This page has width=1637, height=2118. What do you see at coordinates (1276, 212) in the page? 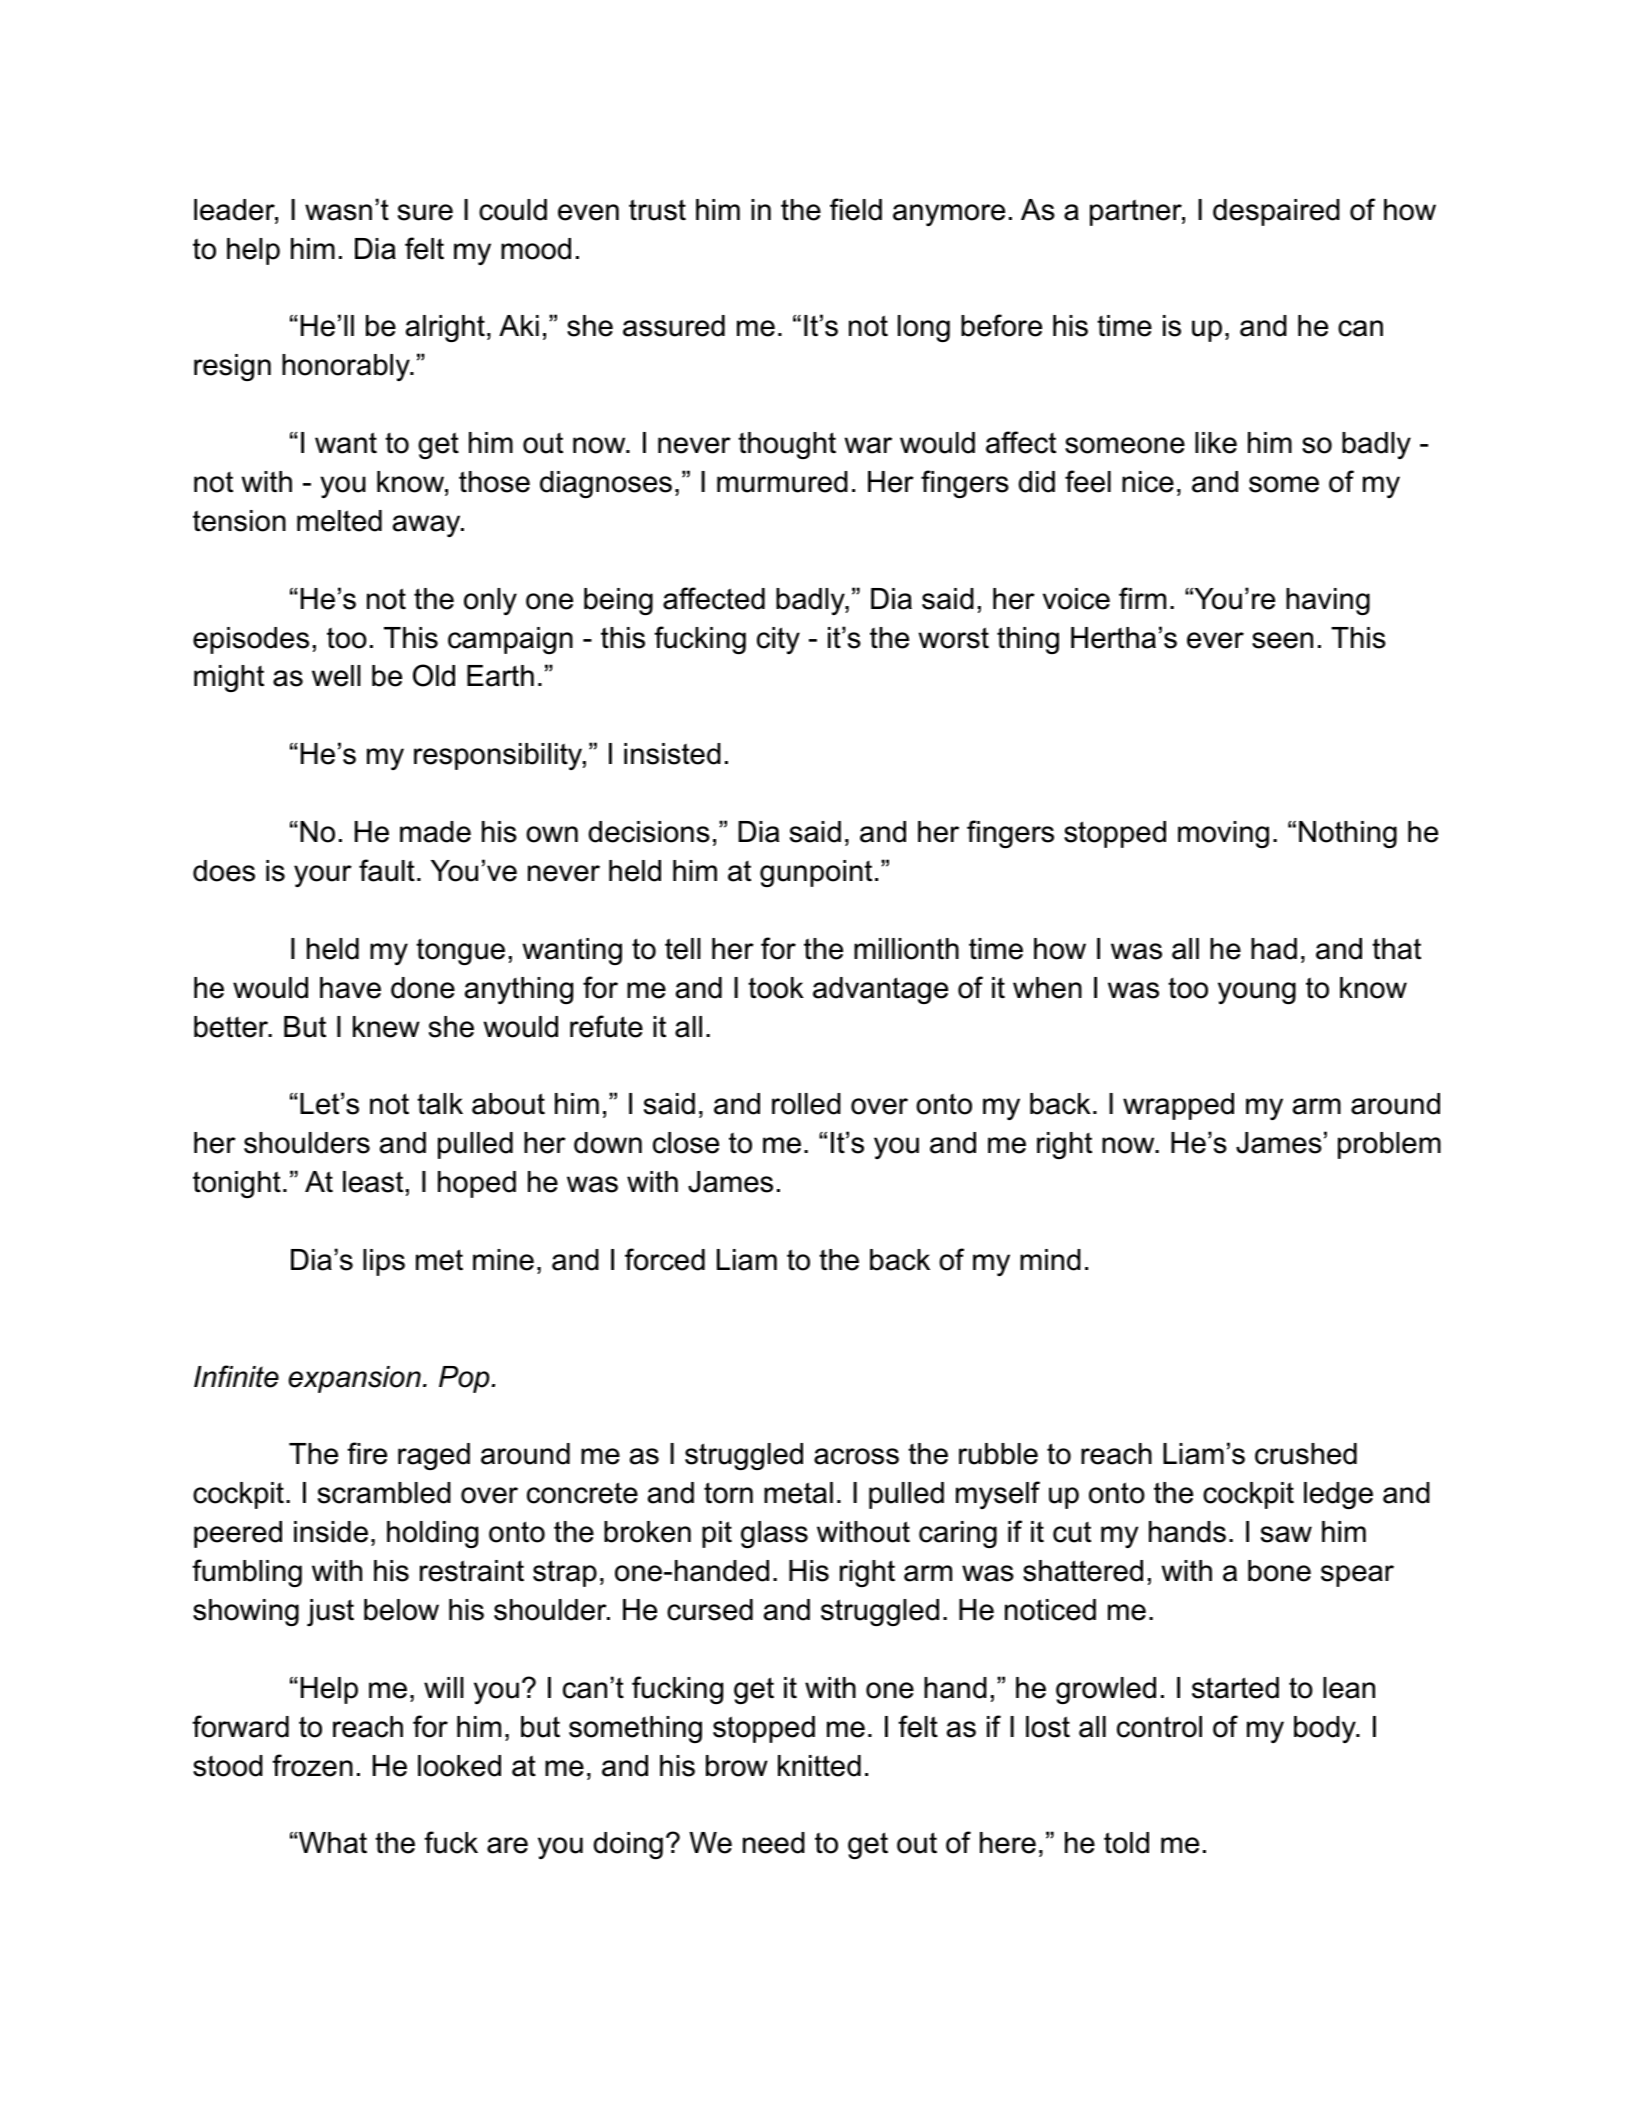
I see `despaired` at bounding box center [1276, 212].
